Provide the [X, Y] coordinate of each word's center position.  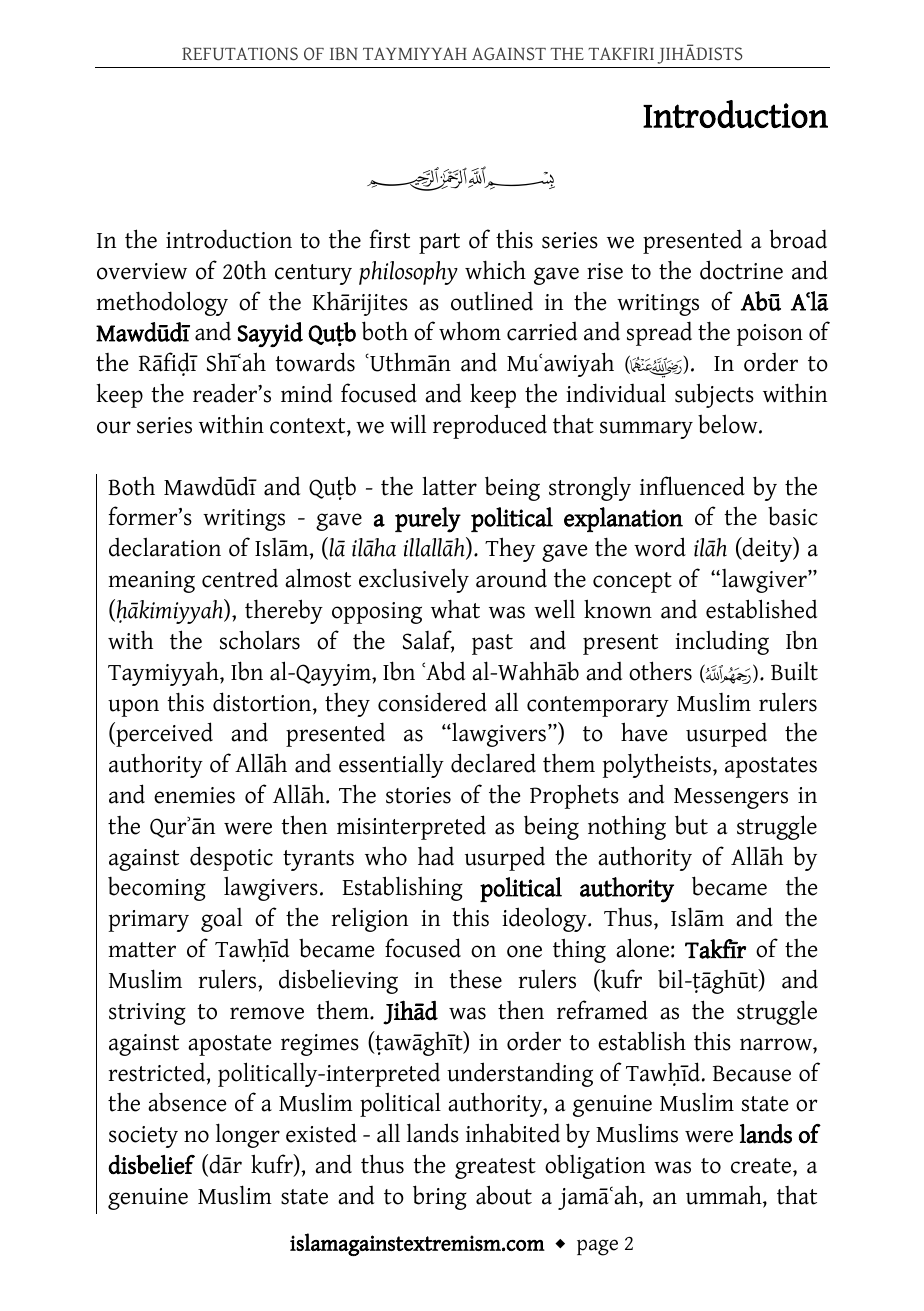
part [439, 243]
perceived [163, 734]
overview [142, 271]
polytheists [656, 765]
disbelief [151, 1164]
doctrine [741, 270]
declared [493, 763]
